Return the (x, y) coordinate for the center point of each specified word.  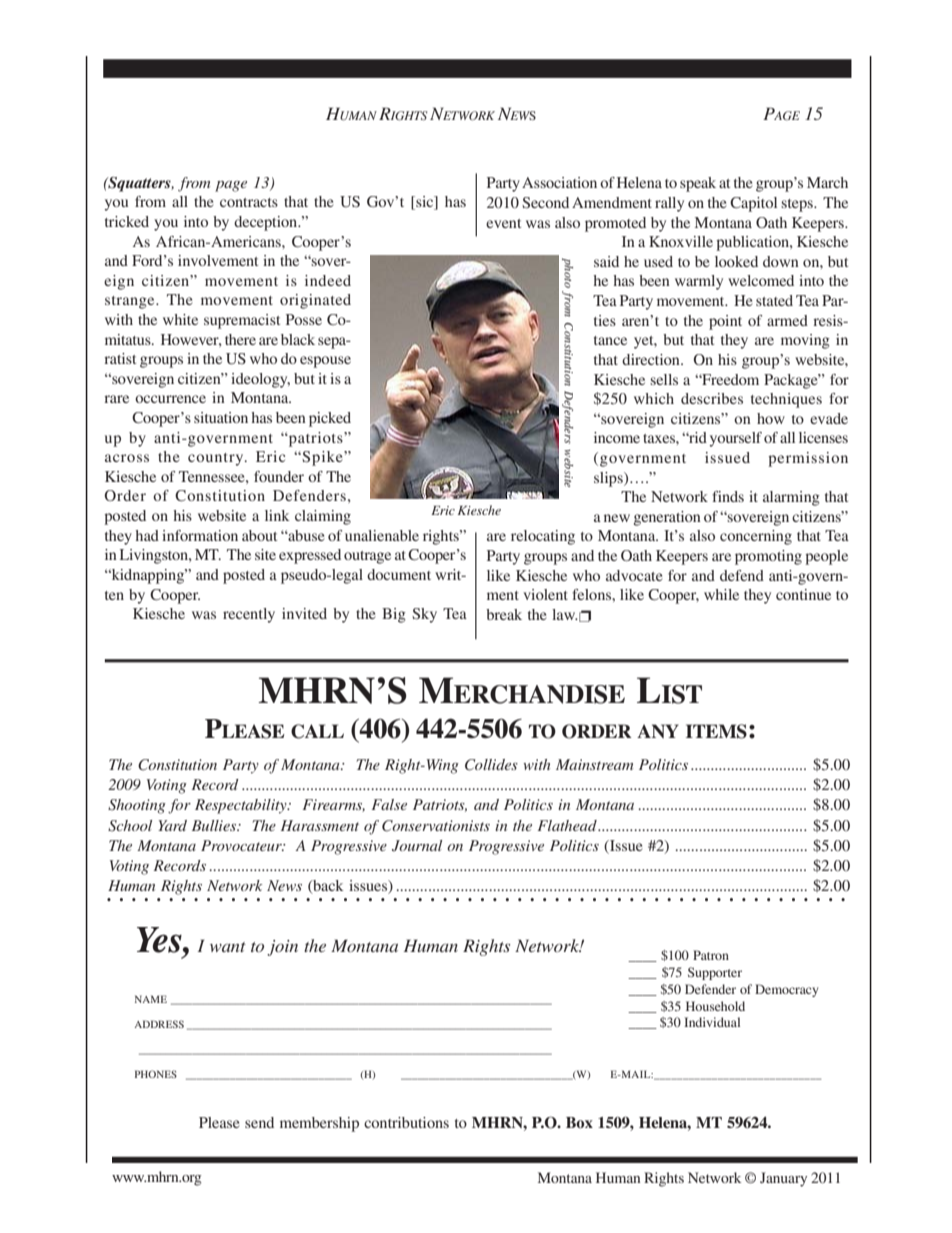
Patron (711, 955)
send (259, 1122)
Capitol (753, 204)
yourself (735, 439)
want (228, 947)
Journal (417, 846)
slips (609, 479)
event (503, 223)
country (217, 459)
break (504, 614)
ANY (658, 731)
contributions (406, 1122)
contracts (249, 202)
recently (249, 615)
